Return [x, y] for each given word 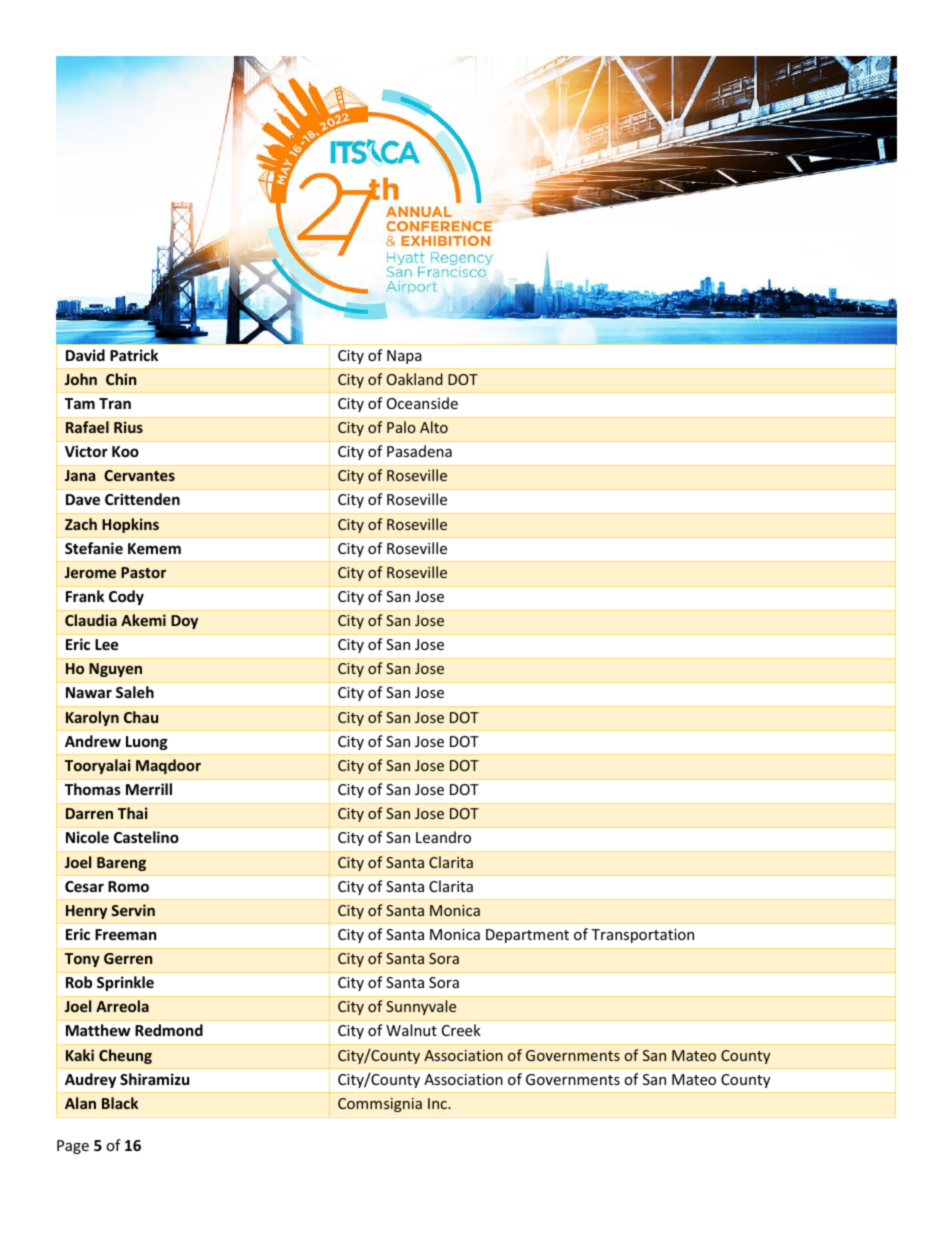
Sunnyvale [421, 1007]
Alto [434, 427]
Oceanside [422, 403]
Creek [461, 1030]
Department [527, 936]
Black [120, 1103]
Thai [133, 813]
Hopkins [130, 525]
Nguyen [115, 670]
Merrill [149, 789]
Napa [404, 357]
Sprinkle [125, 983]
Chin [121, 379]
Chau [141, 717]
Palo [401, 427]
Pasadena [419, 451]
